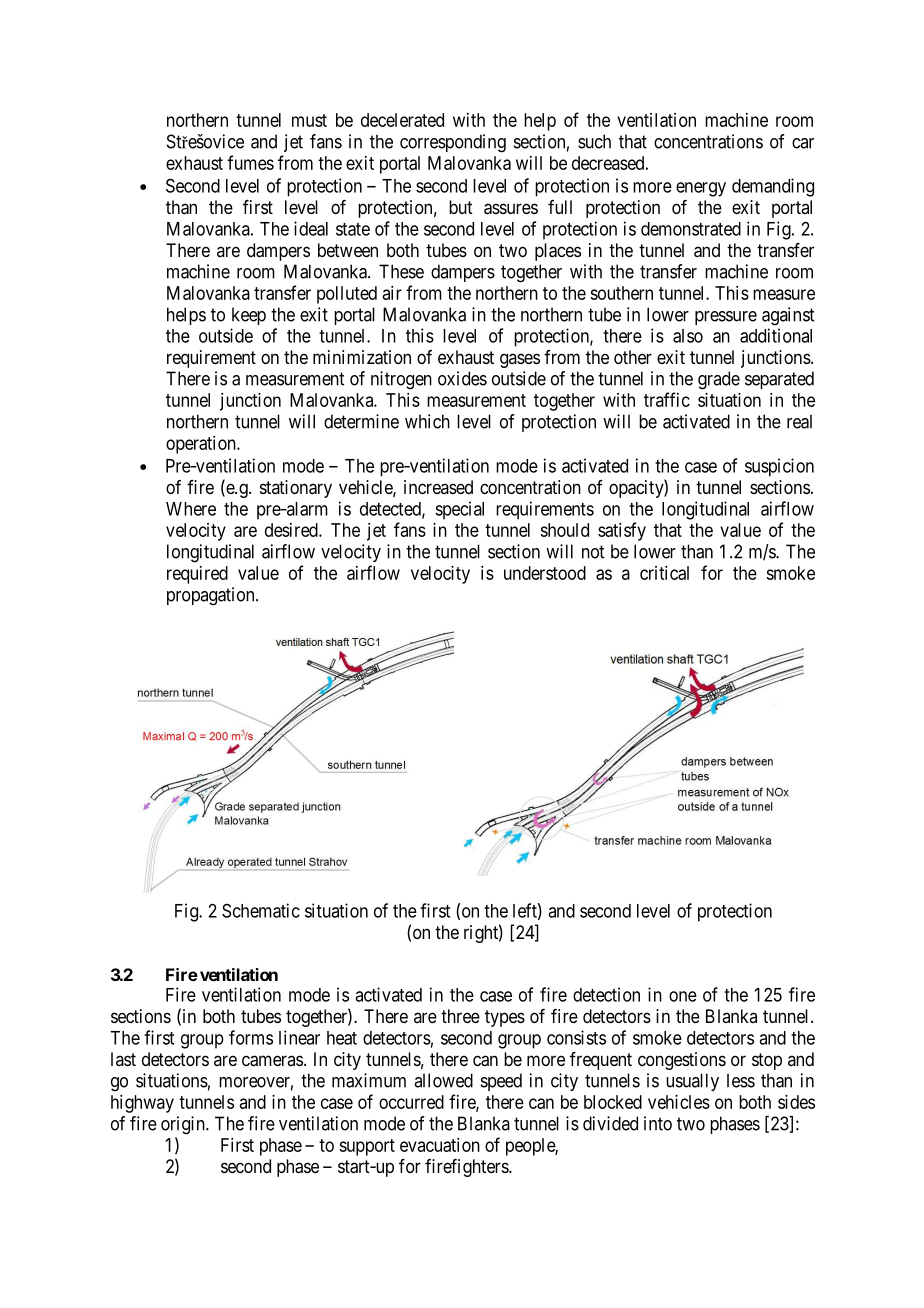  Describe the element at coordinates (212, 596) in the page. I see `propagation` at that location.
